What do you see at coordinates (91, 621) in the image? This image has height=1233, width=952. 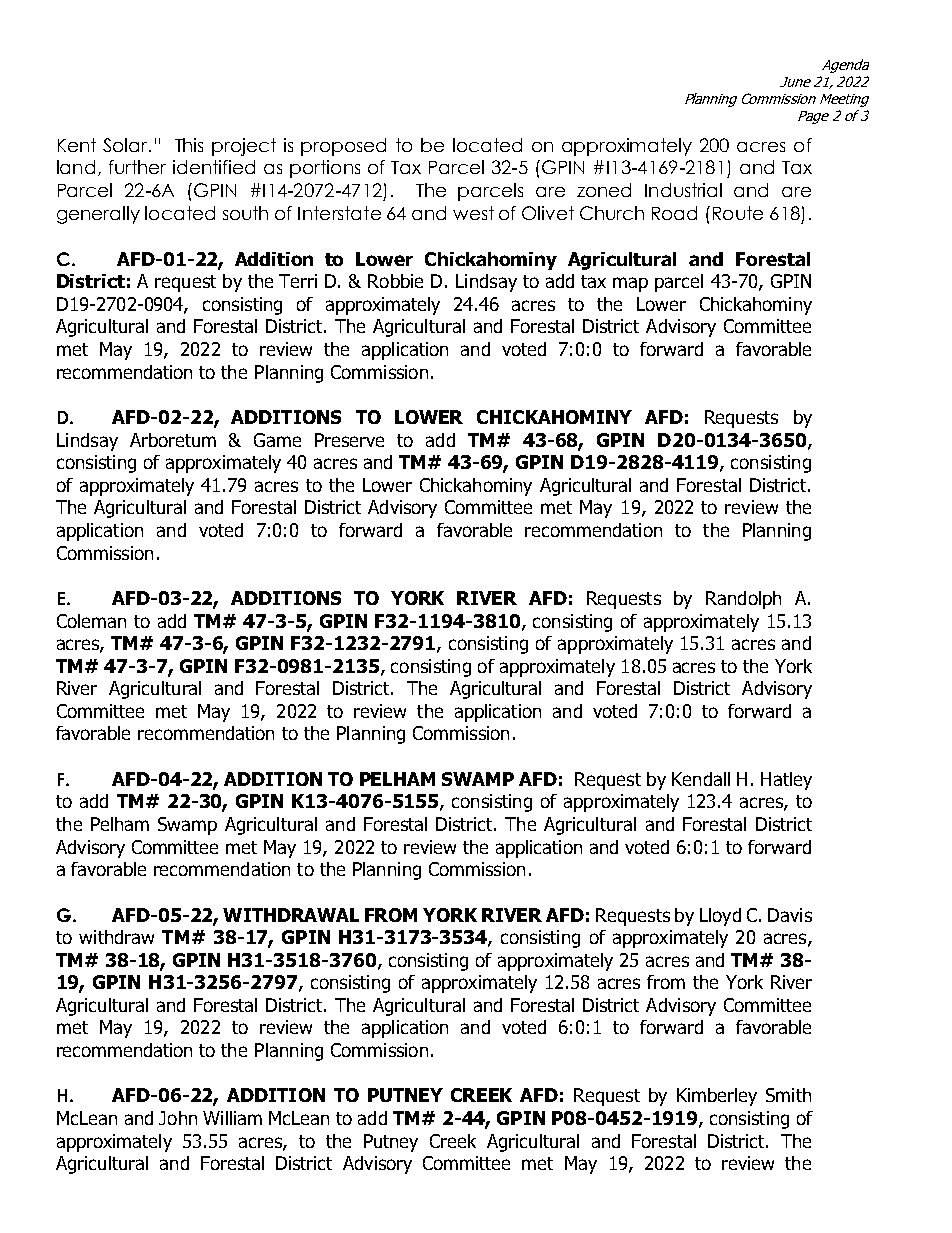 I see `Coleman` at bounding box center [91, 621].
